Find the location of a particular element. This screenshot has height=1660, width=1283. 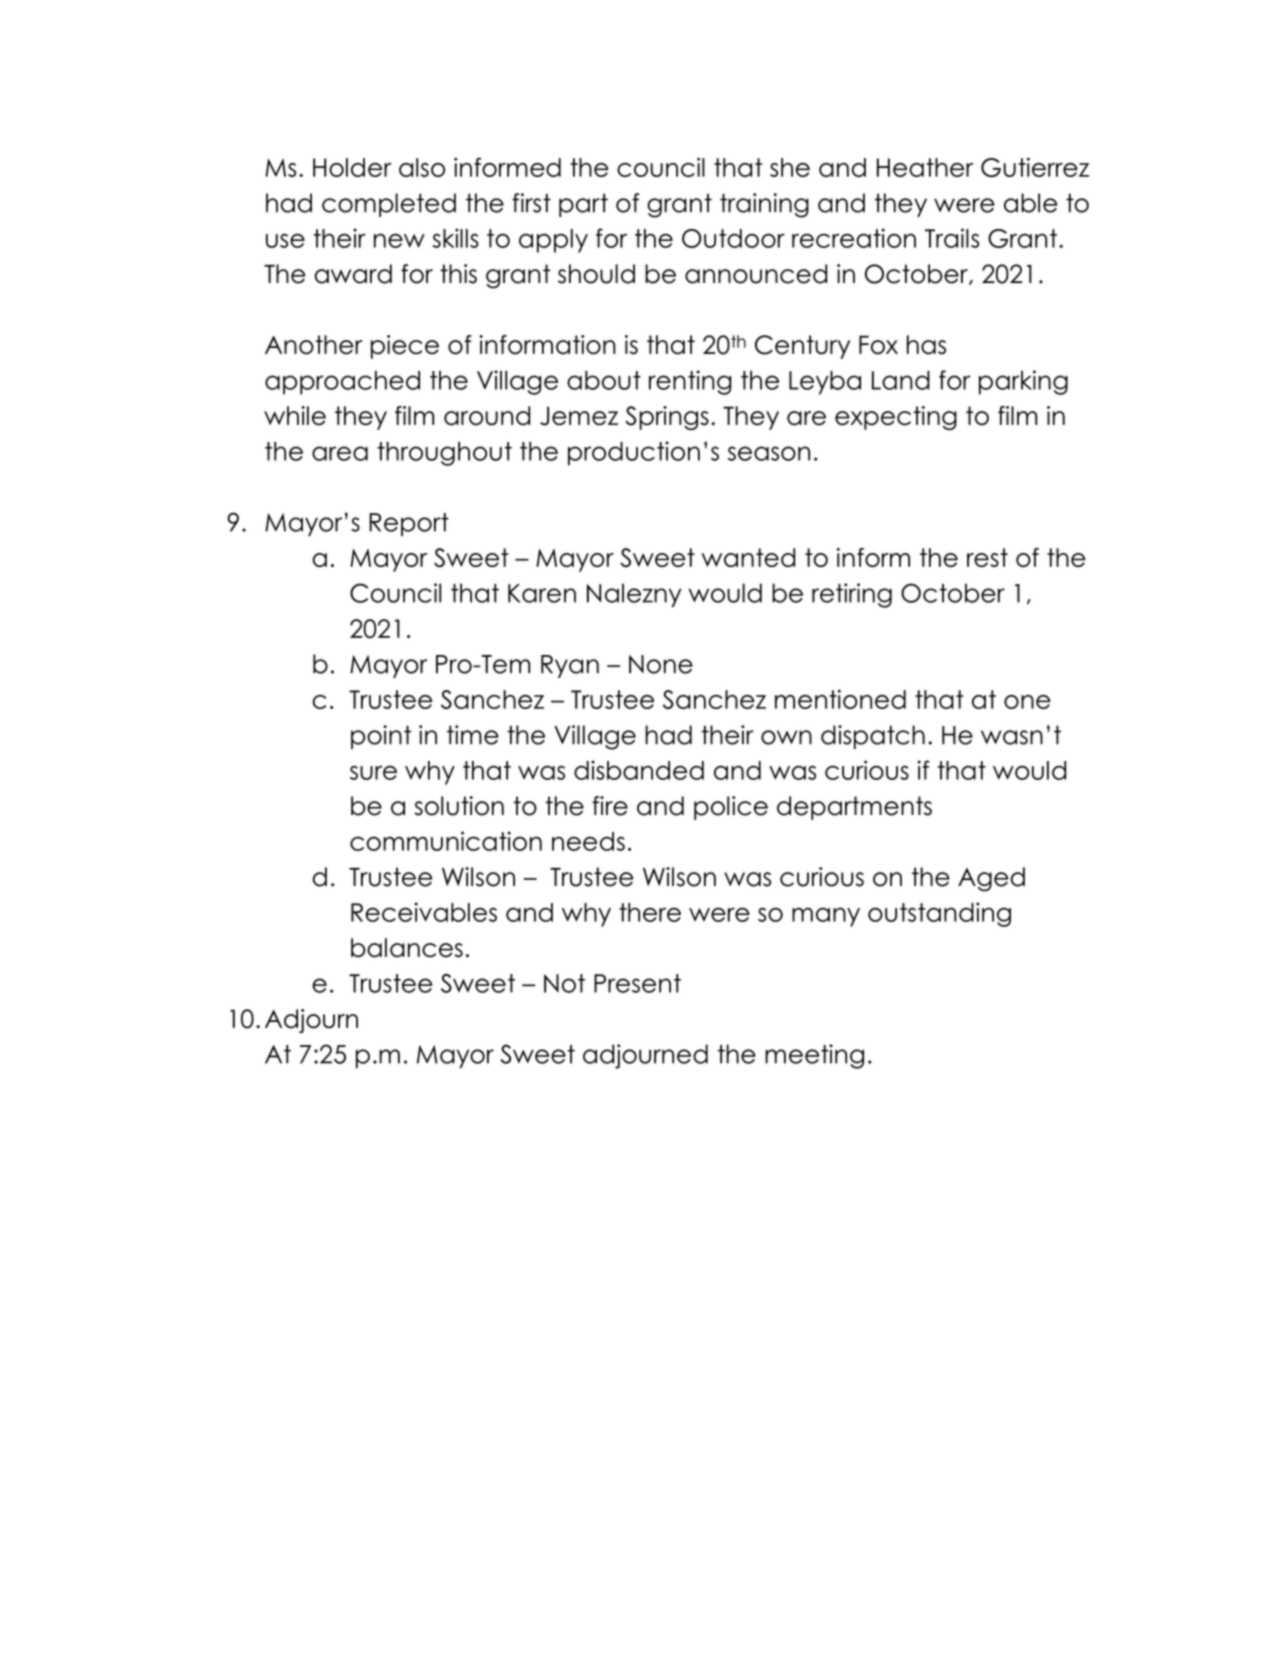

Heather is located at coordinates (925, 167).
